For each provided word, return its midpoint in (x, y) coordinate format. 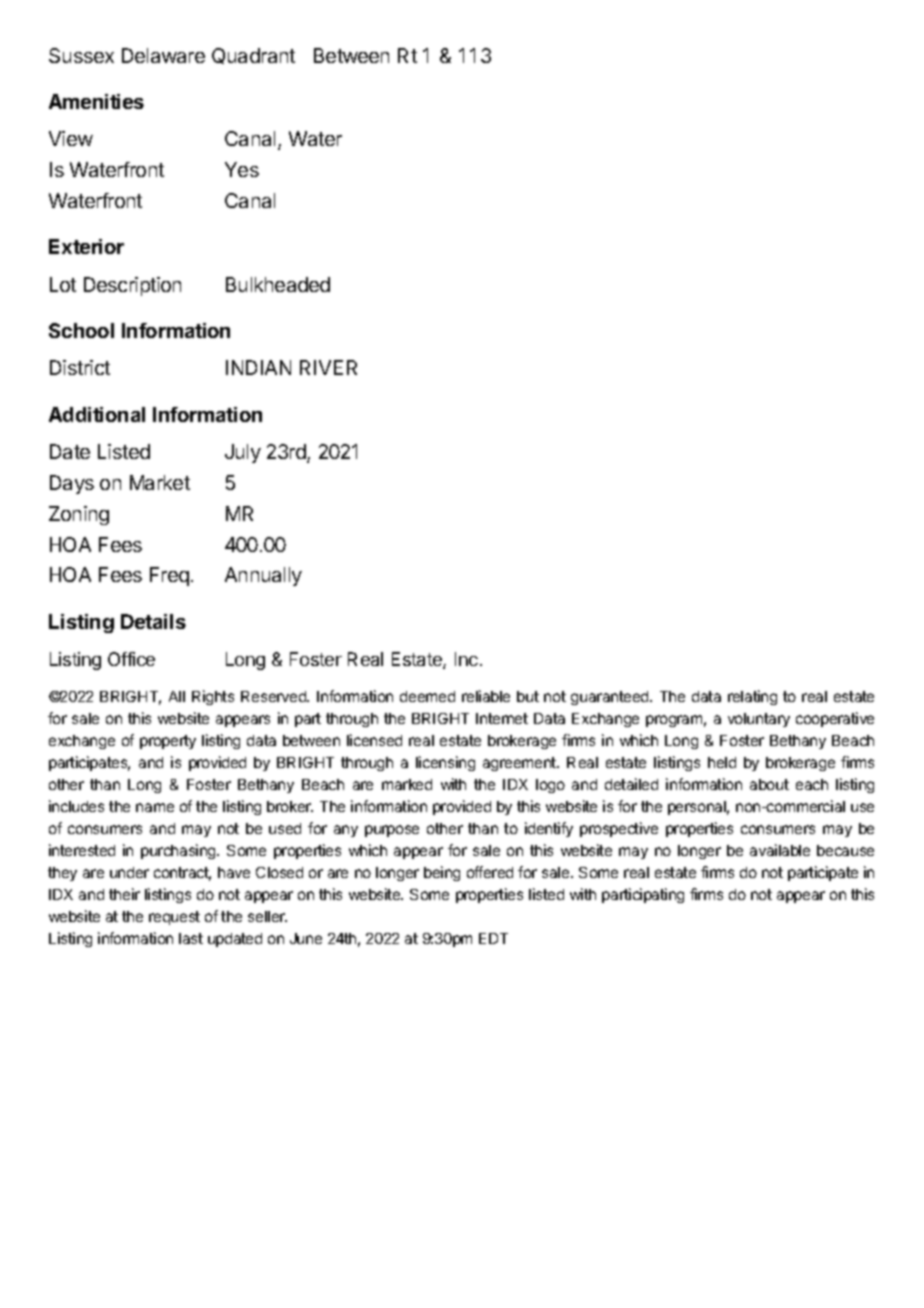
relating (752, 697)
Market (160, 482)
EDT (493, 938)
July (243, 453)
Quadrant (253, 56)
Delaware (163, 55)
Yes (242, 169)
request (174, 918)
